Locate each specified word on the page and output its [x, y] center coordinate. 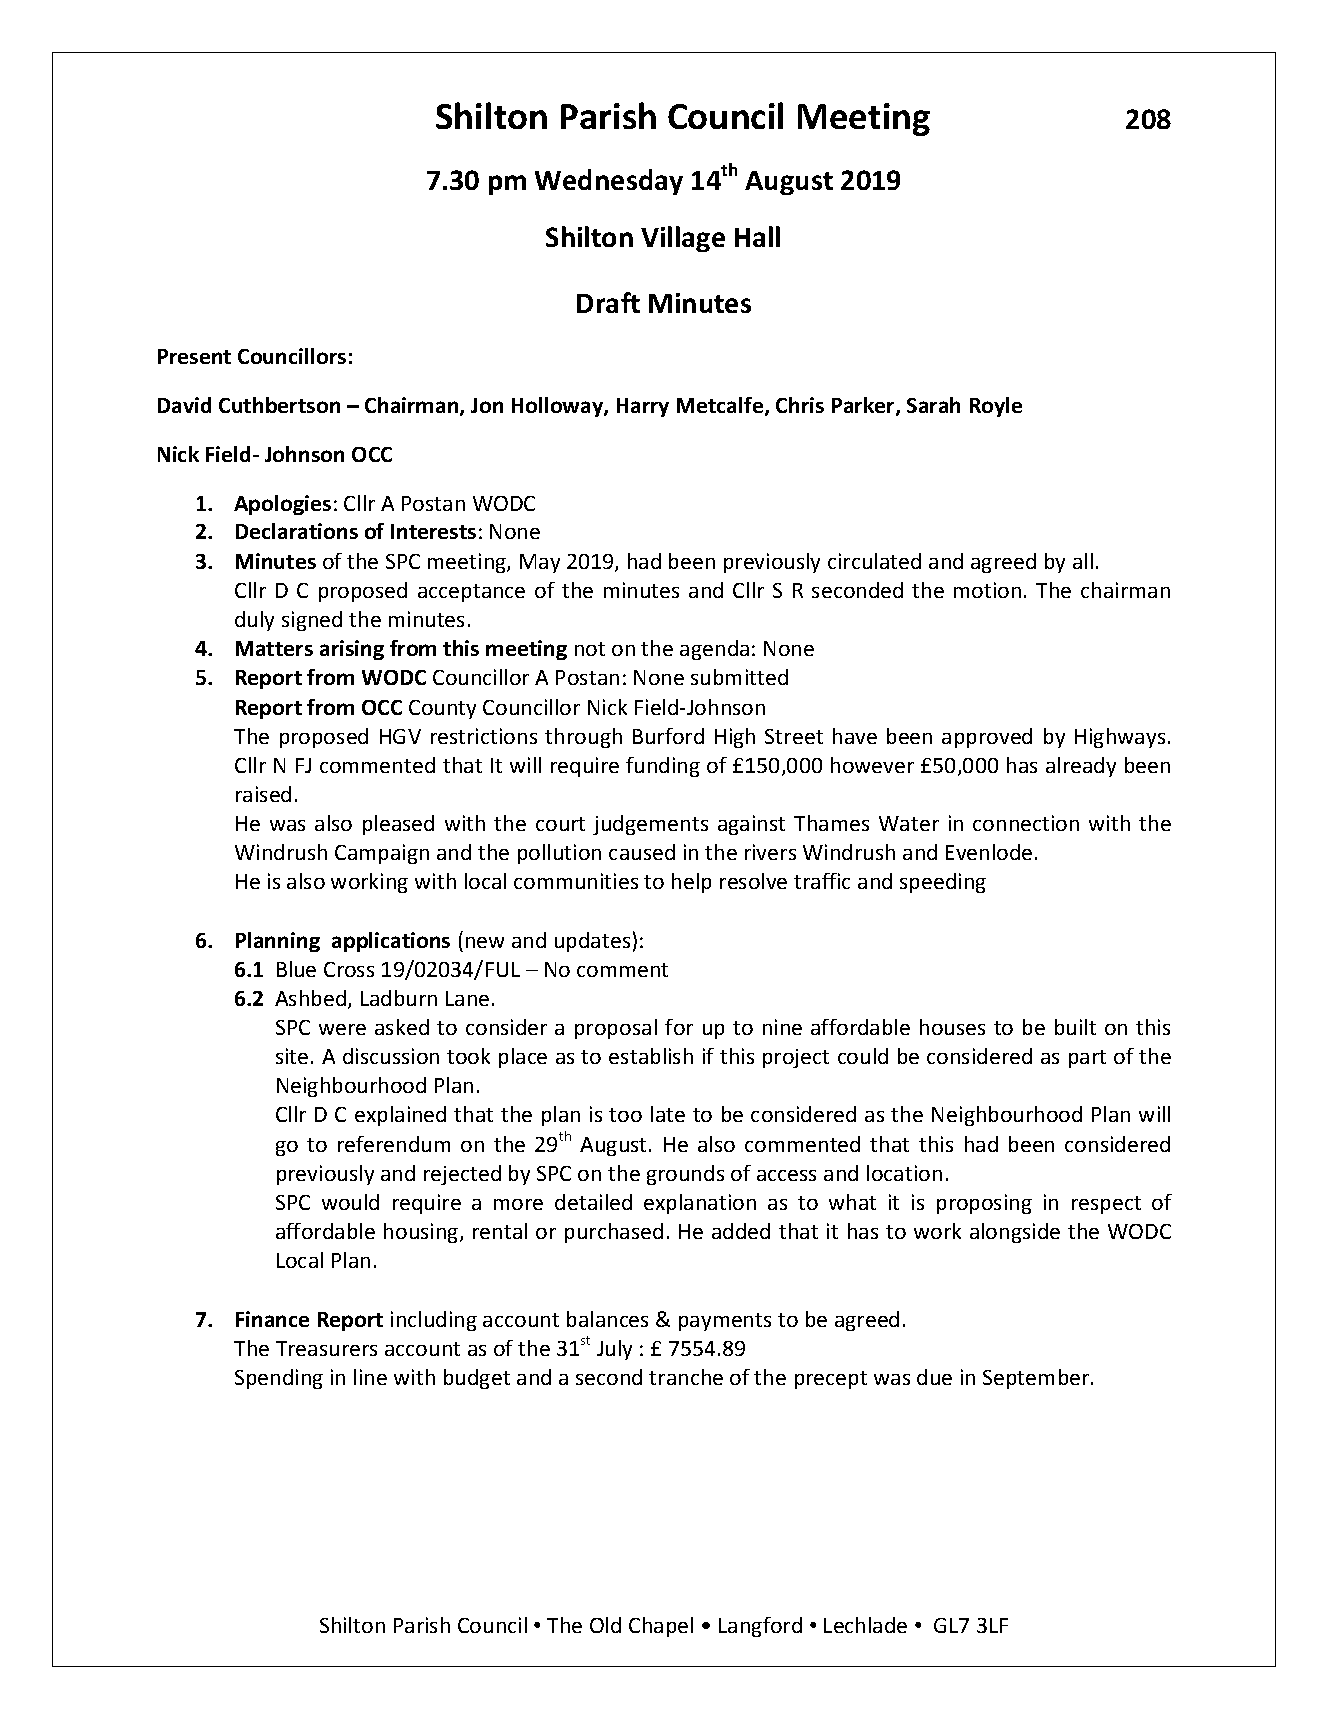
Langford [760, 1627]
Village [683, 239]
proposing [984, 1204]
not [590, 649]
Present [194, 356]
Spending [279, 1379]
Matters [274, 648]
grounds [685, 1175]
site [292, 1056]
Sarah [933, 405]
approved [987, 738]
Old [605, 1625]
